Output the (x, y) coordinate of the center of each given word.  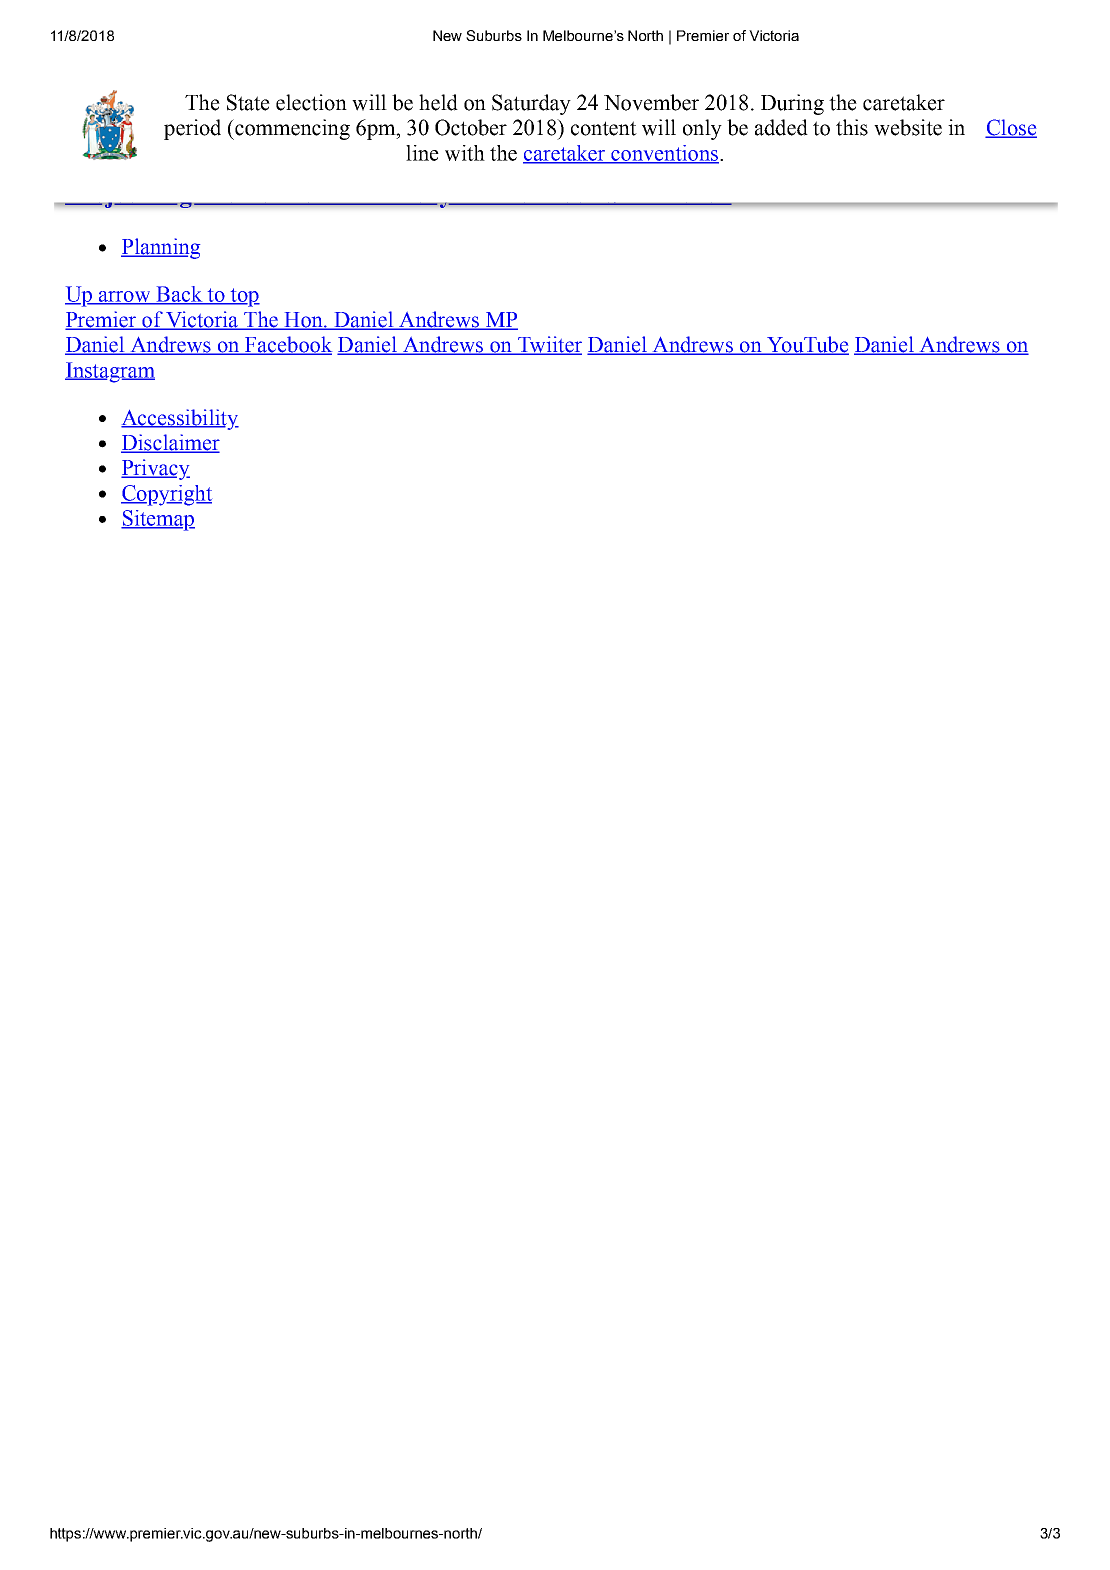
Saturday (531, 104)
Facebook (287, 345)
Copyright (166, 495)
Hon (303, 321)
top (244, 297)
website (908, 127)
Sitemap (158, 520)
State (248, 102)
